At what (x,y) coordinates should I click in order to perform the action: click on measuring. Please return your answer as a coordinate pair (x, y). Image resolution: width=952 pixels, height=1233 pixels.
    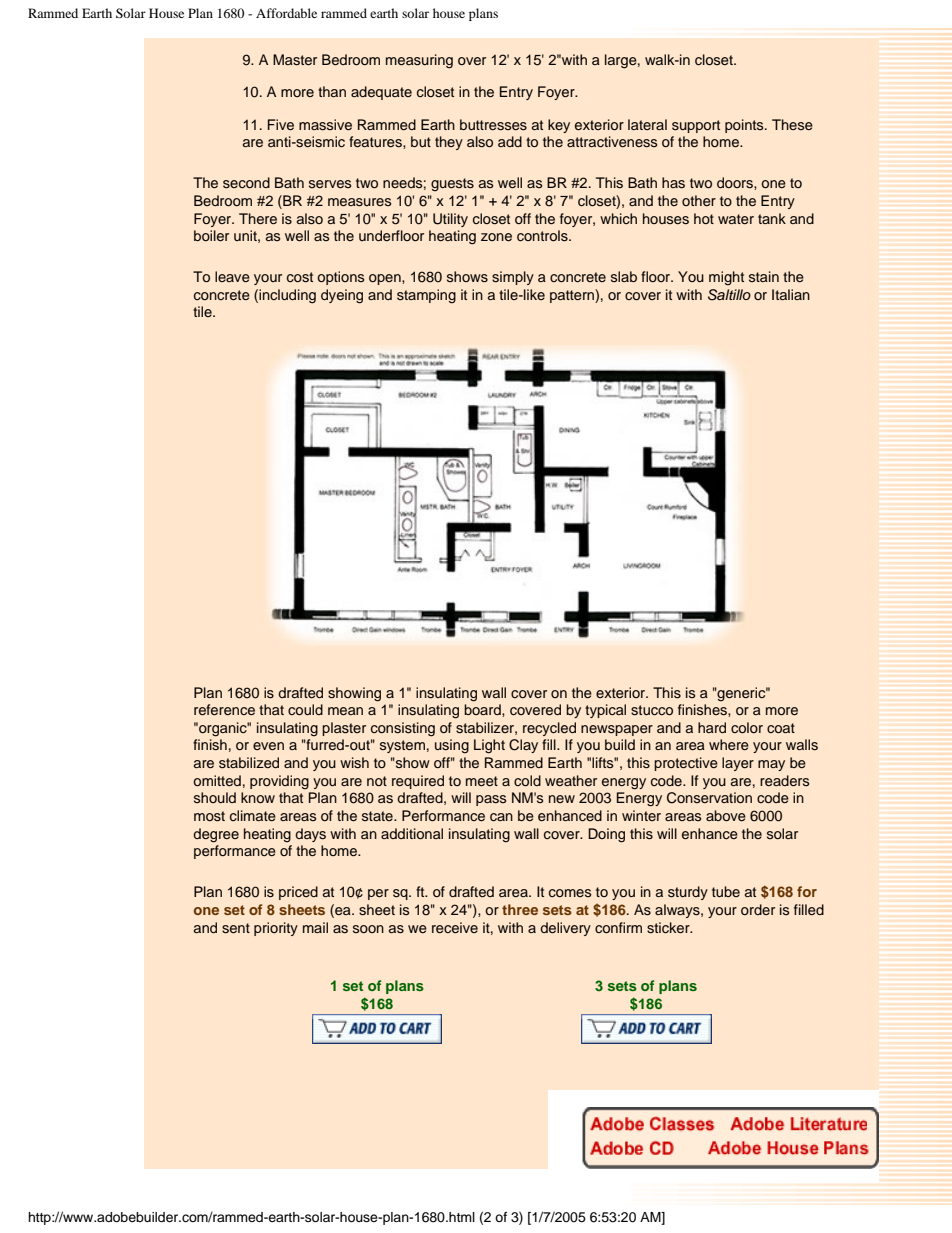
    Looking at the image, I should click on (419, 61).
